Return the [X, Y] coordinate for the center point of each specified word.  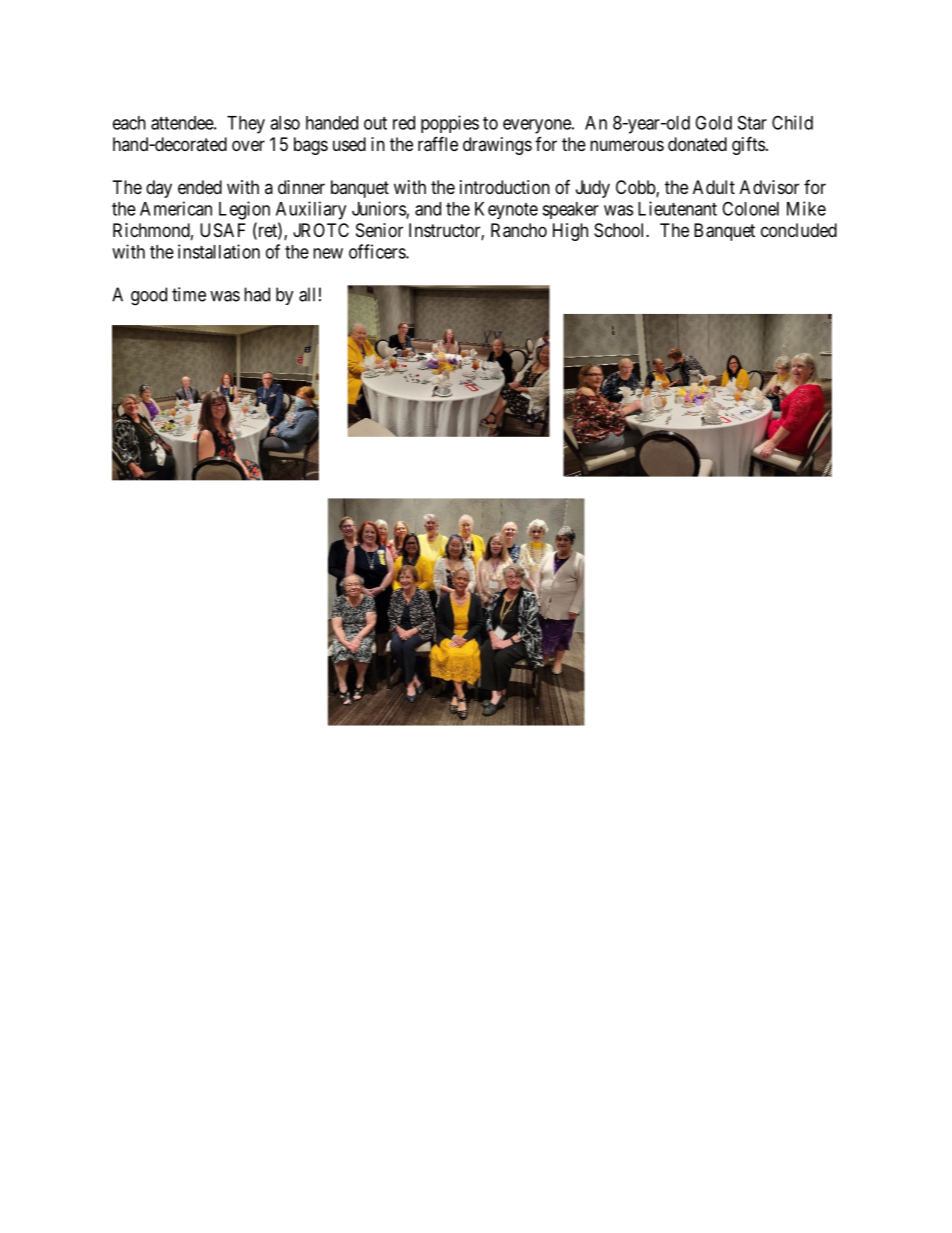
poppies [450, 124]
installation [219, 251]
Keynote [506, 210]
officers [378, 251]
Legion [244, 210]
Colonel [750, 208]
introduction [505, 187]
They [246, 125]
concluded [799, 230]
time [189, 294]
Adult [714, 187]
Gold [713, 122]
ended [200, 187]
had [257, 294]
